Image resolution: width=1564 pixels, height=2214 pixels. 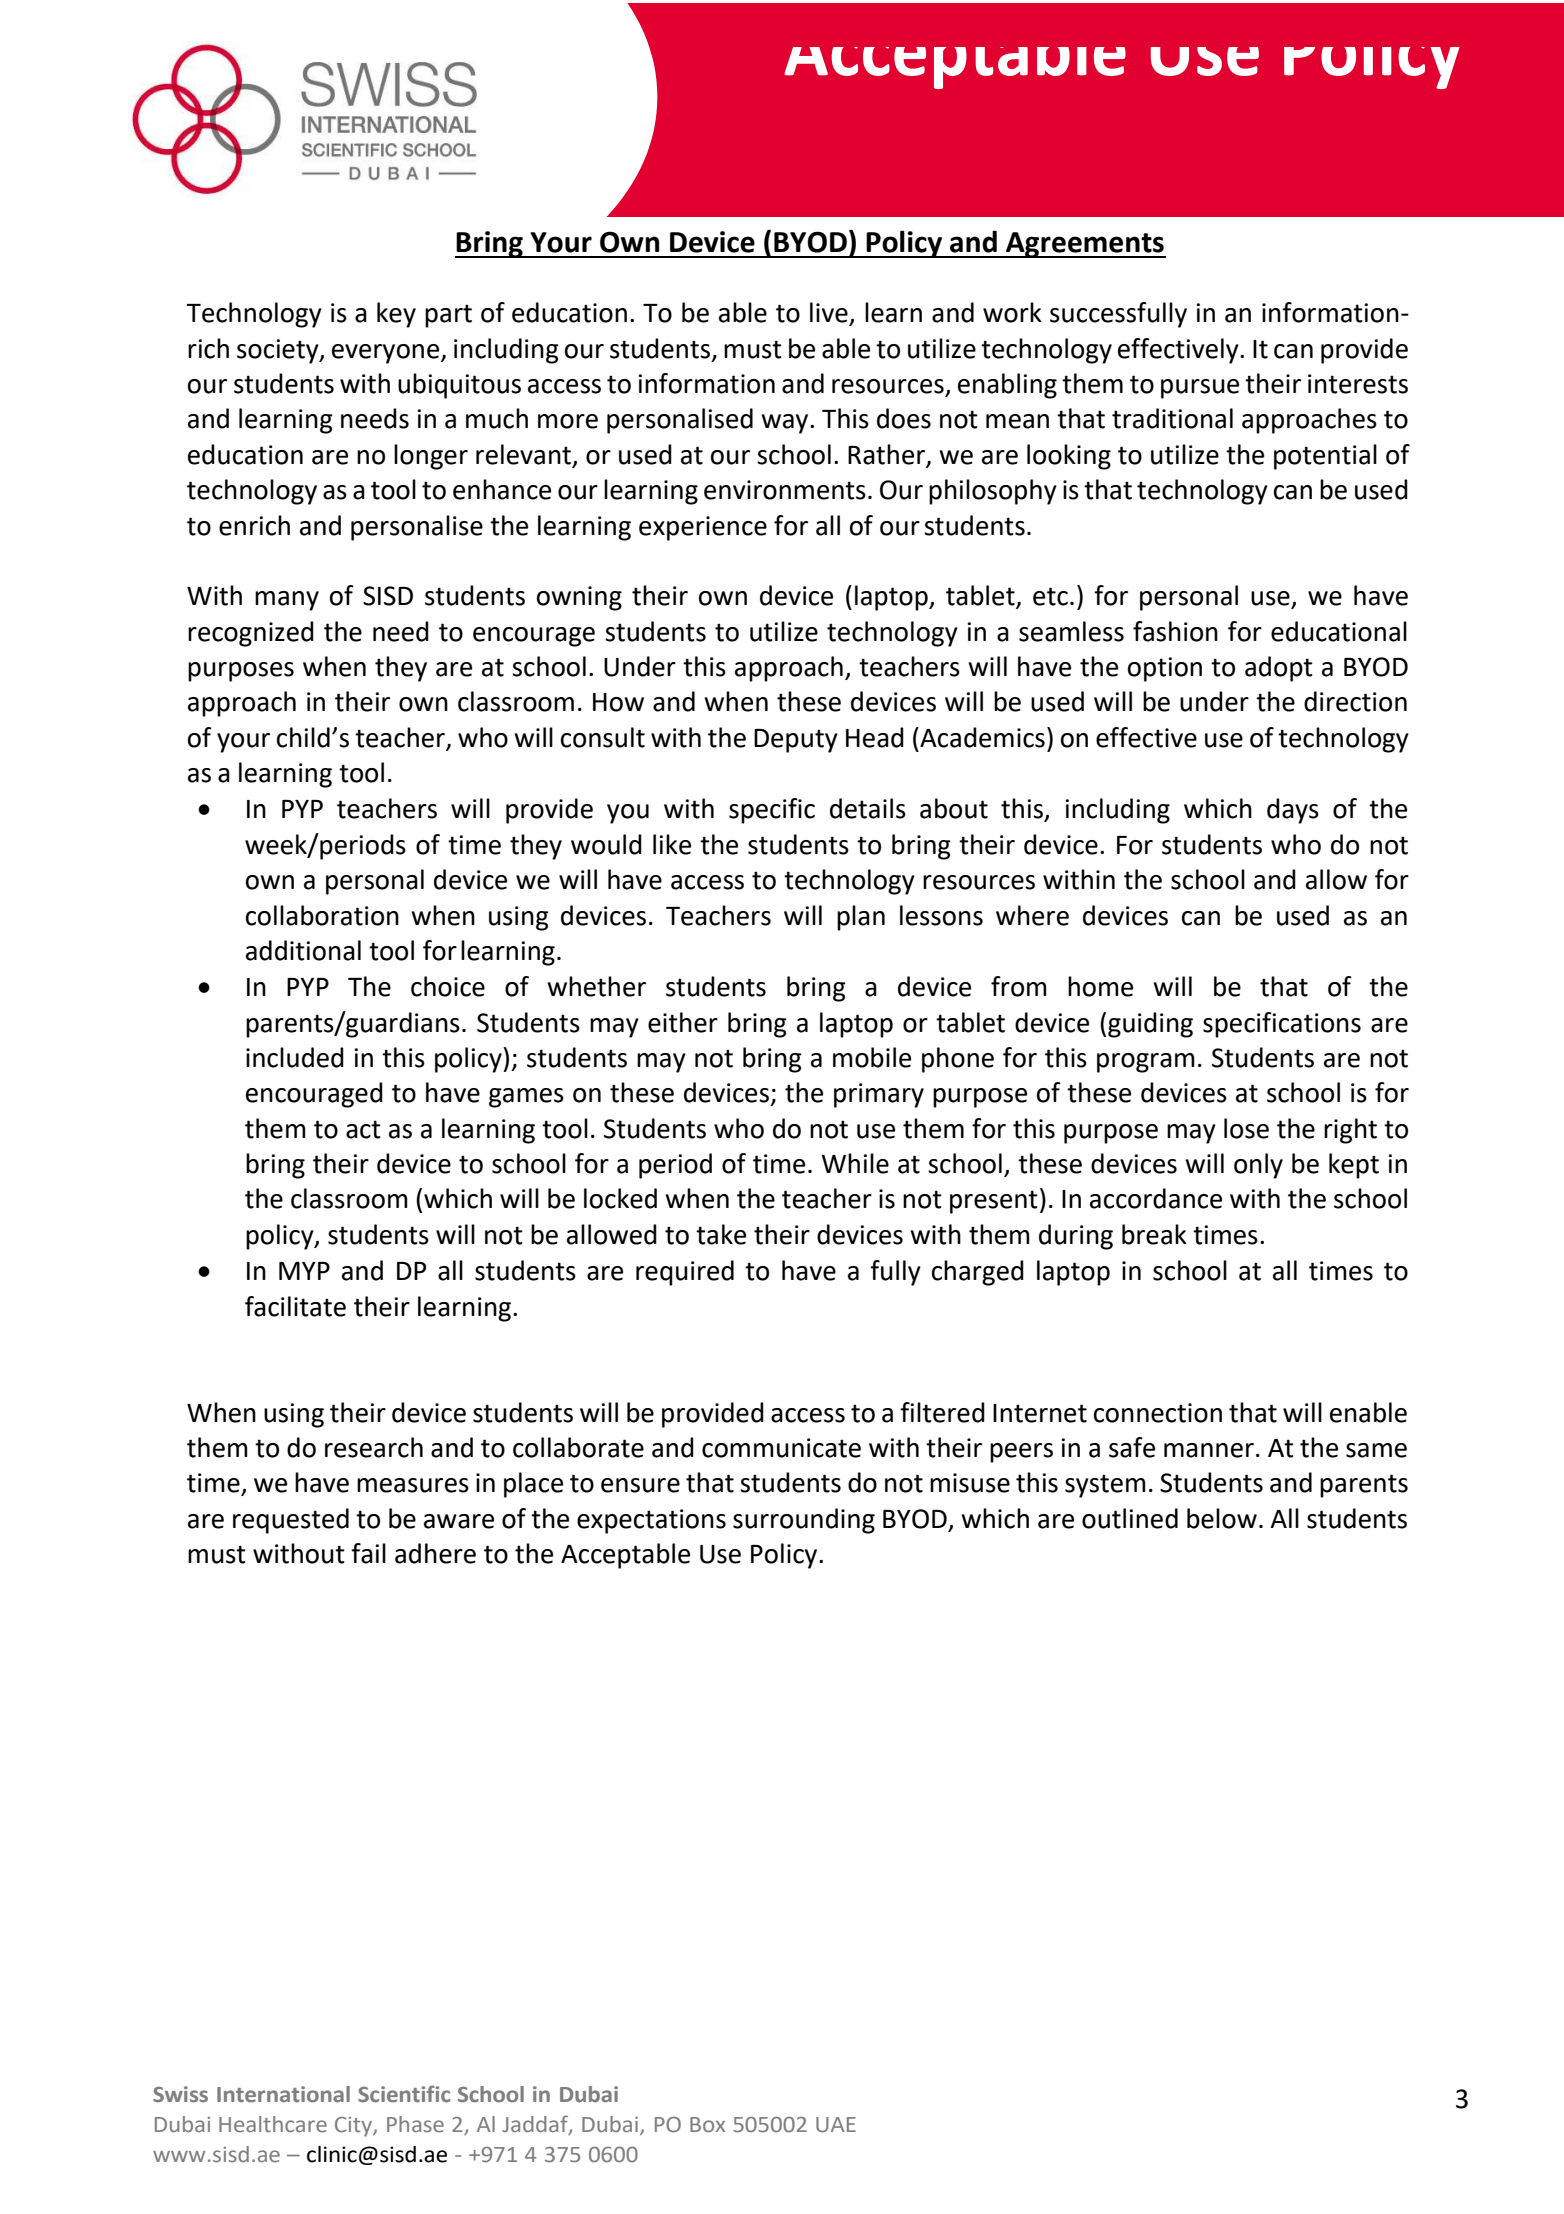 I want to click on Deputy, so click(x=796, y=741).
